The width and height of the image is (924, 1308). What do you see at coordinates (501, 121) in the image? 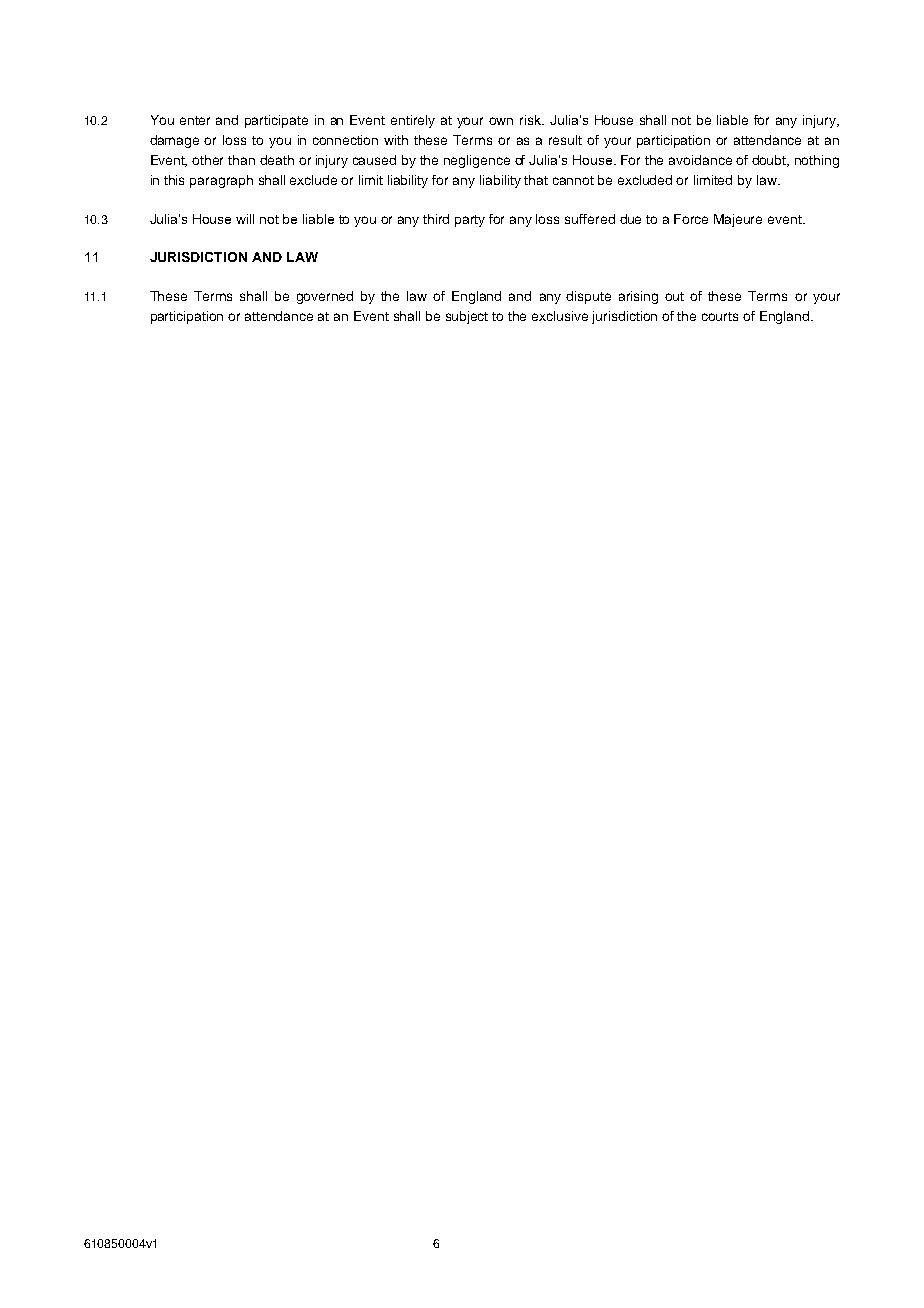
I see `own` at bounding box center [501, 121].
